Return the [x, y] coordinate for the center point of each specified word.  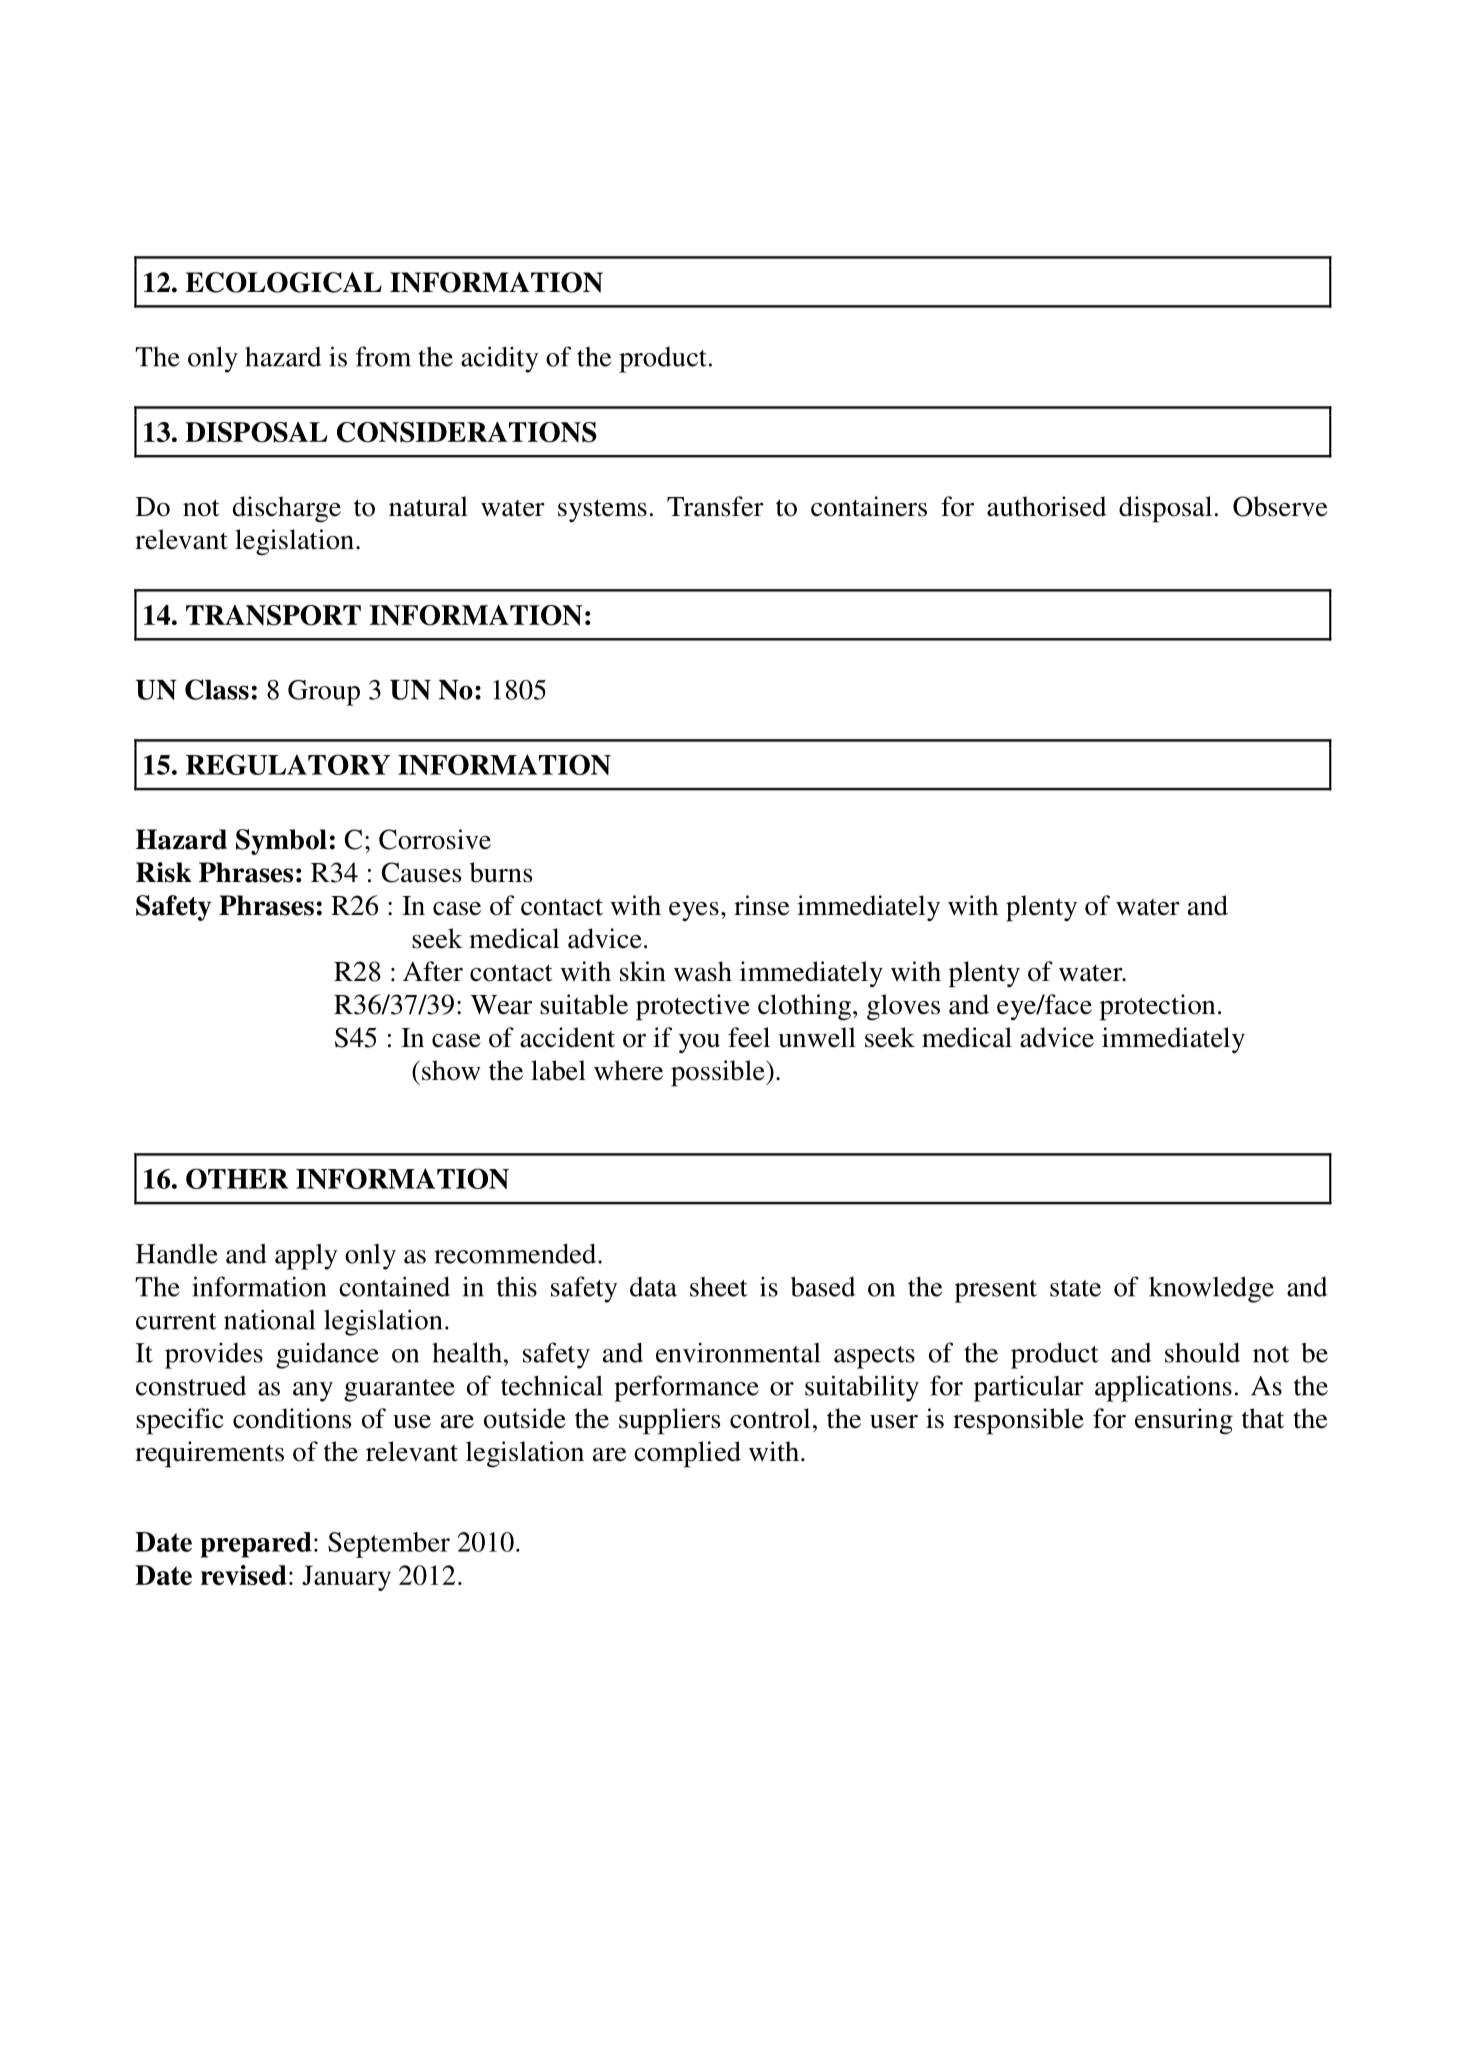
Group [324, 693]
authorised [1046, 506]
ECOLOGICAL [283, 282]
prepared [256, 1545]
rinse [761, 905]
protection [1158, 1007]
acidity [500, 359]
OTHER [237, 1178]
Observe [1280, 506]
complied [687, 1454]
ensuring [1184, 1421]
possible [719, 1073]
